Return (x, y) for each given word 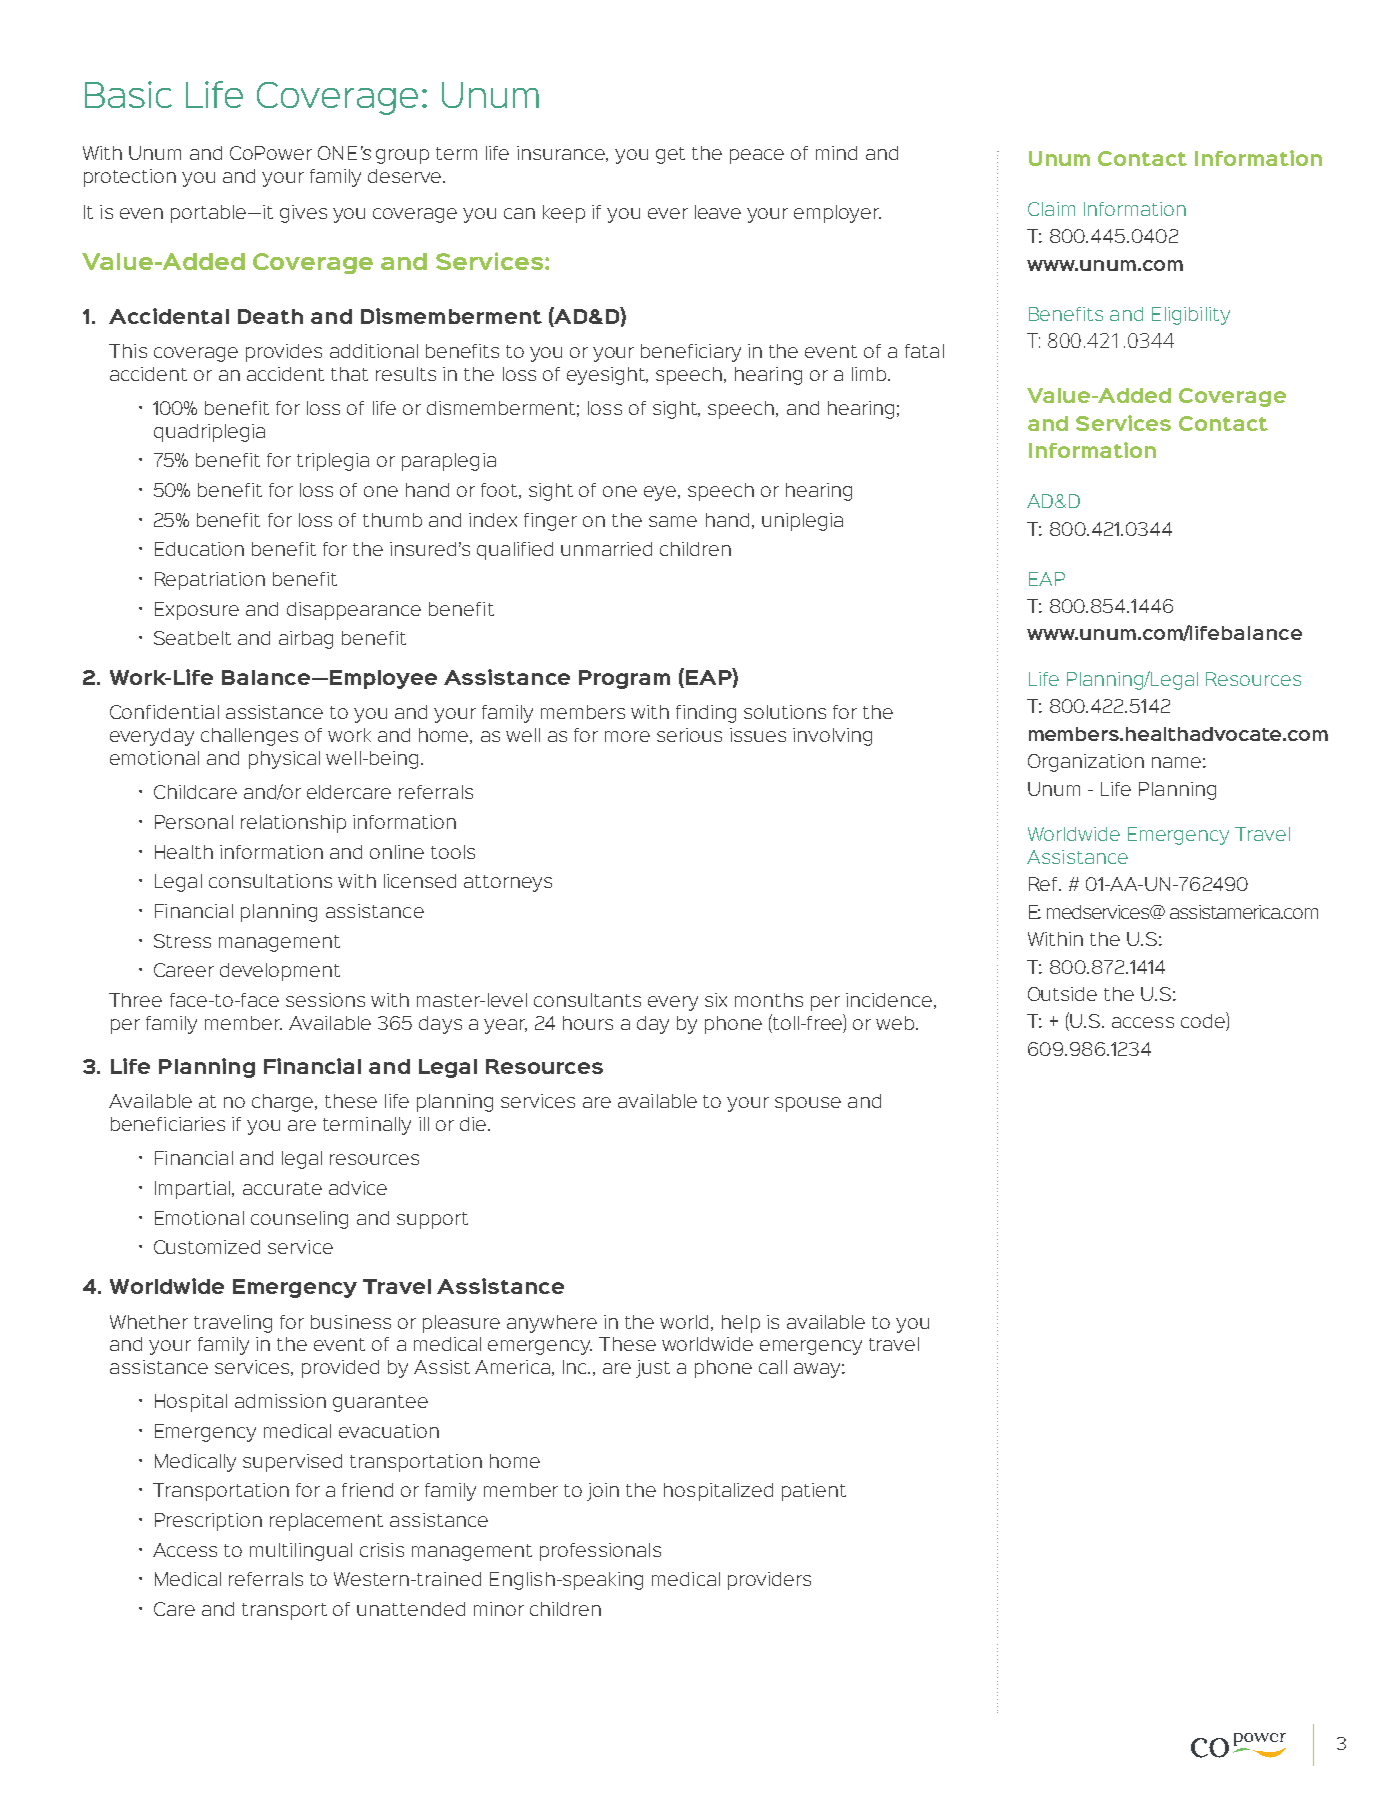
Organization (1086, 763)
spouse (808, 1104)
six (716, 1000)
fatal (924, 351)
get (670, 155)
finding (706, 714)
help (741, 1324)
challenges (249, 737)
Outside (1062, 994)
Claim (1051, 209)
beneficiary (691, 353)
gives (303, 214)
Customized (207, 1247)
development (280, 972)
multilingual (301, 1552)
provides (284, 353)
